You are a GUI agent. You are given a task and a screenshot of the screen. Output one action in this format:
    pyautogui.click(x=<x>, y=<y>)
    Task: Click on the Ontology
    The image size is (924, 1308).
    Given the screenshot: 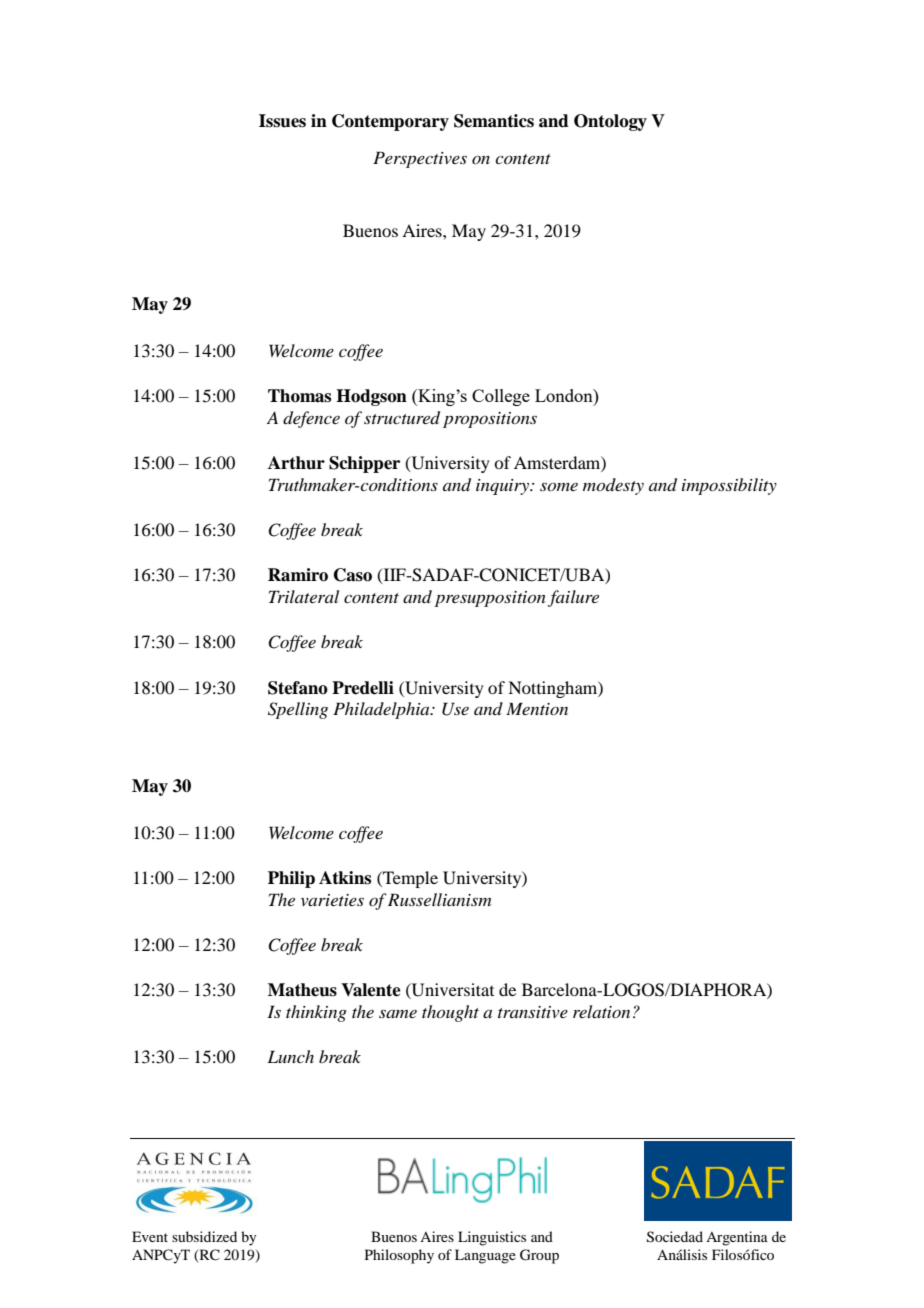 What is the action you would take?
    pyautogui.click(x=610, y=122)
